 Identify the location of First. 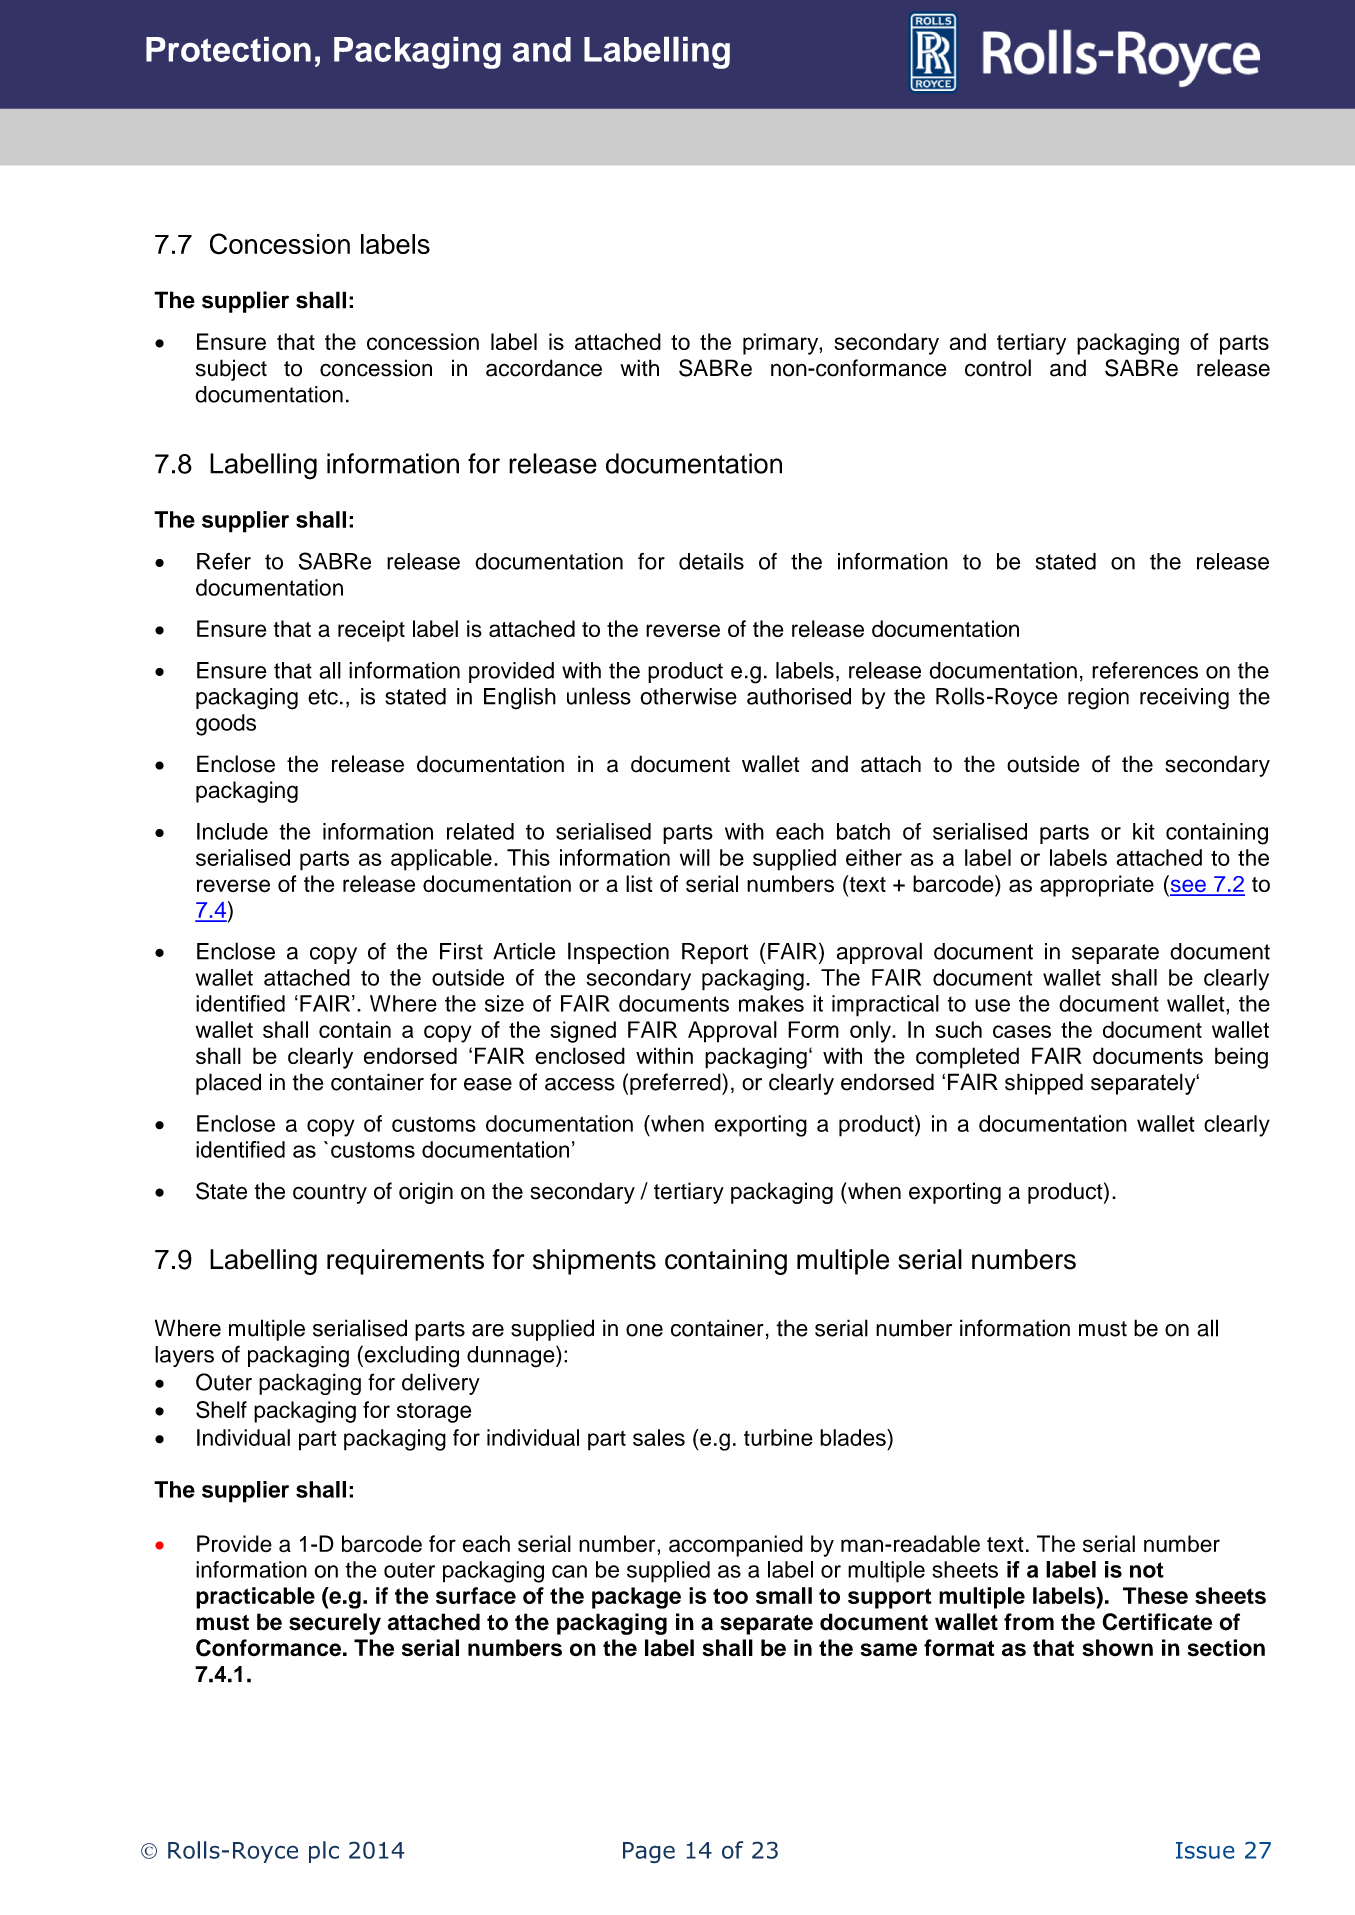
(461, 951).
